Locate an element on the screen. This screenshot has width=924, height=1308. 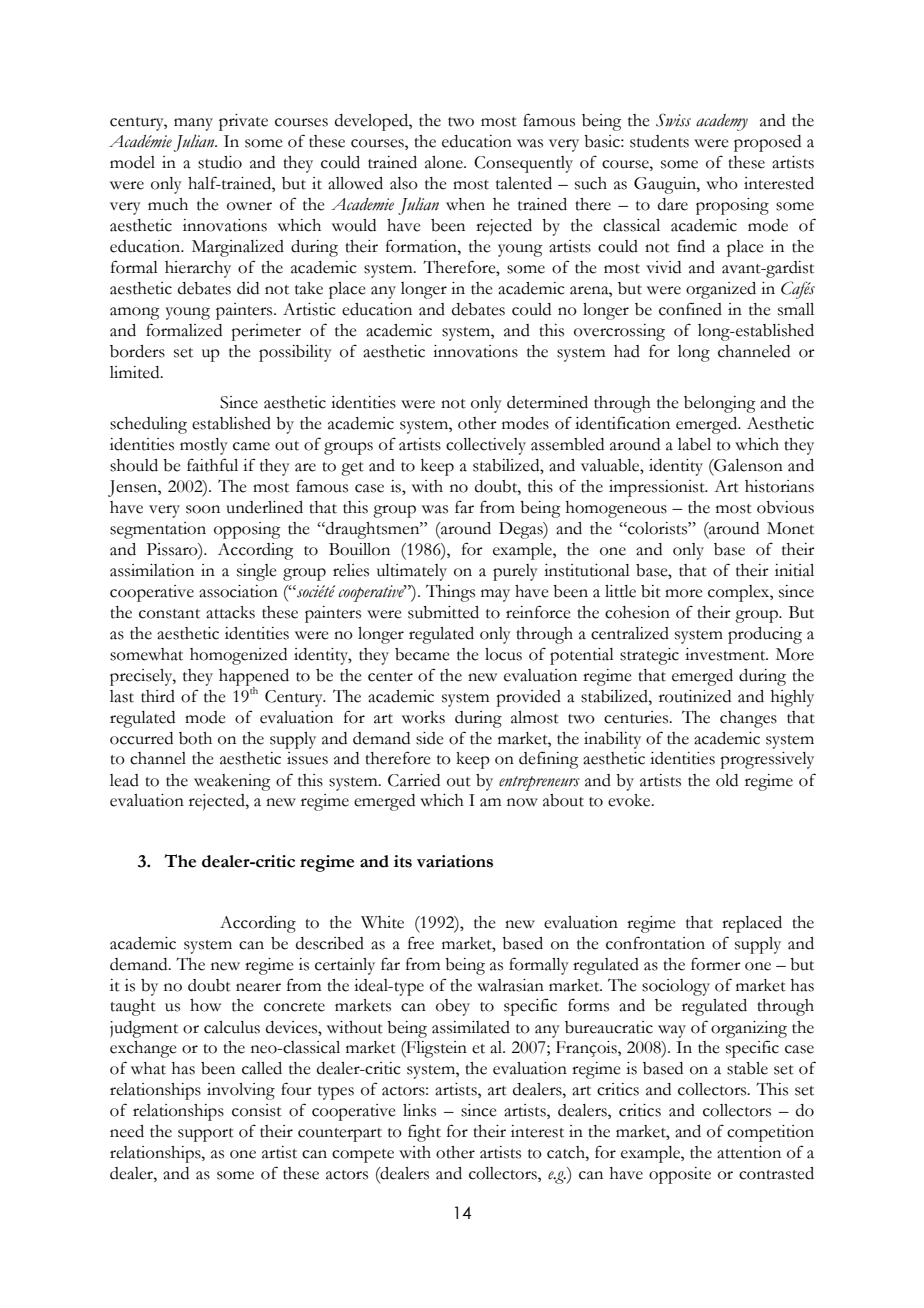
support is located at coordinates (206, 1135).
